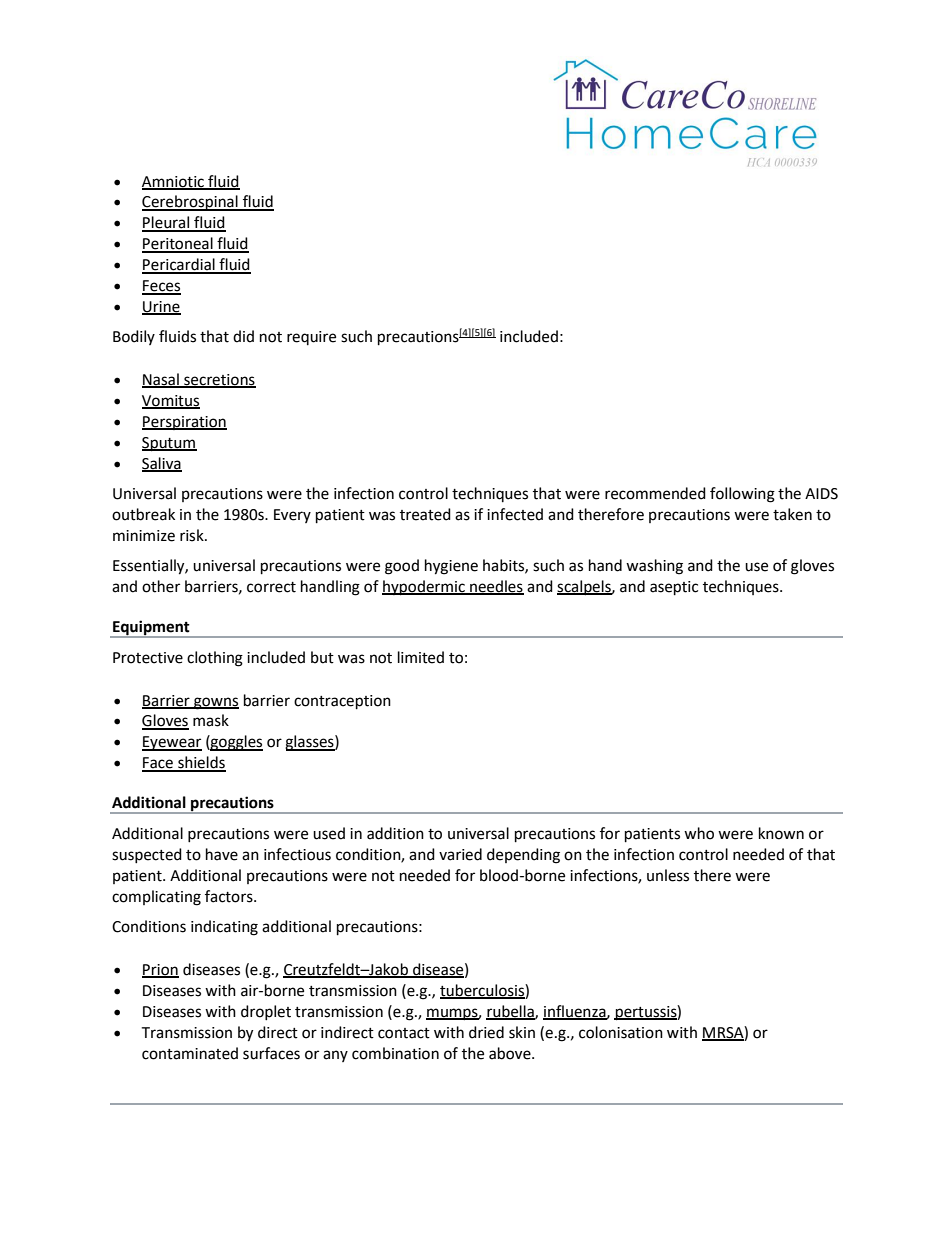 The width and height of the screenshot is (952, 1233). What do you see at coordinates (311, 338) in the screenshot?
I see `require` at bounding box center [311, 338].
